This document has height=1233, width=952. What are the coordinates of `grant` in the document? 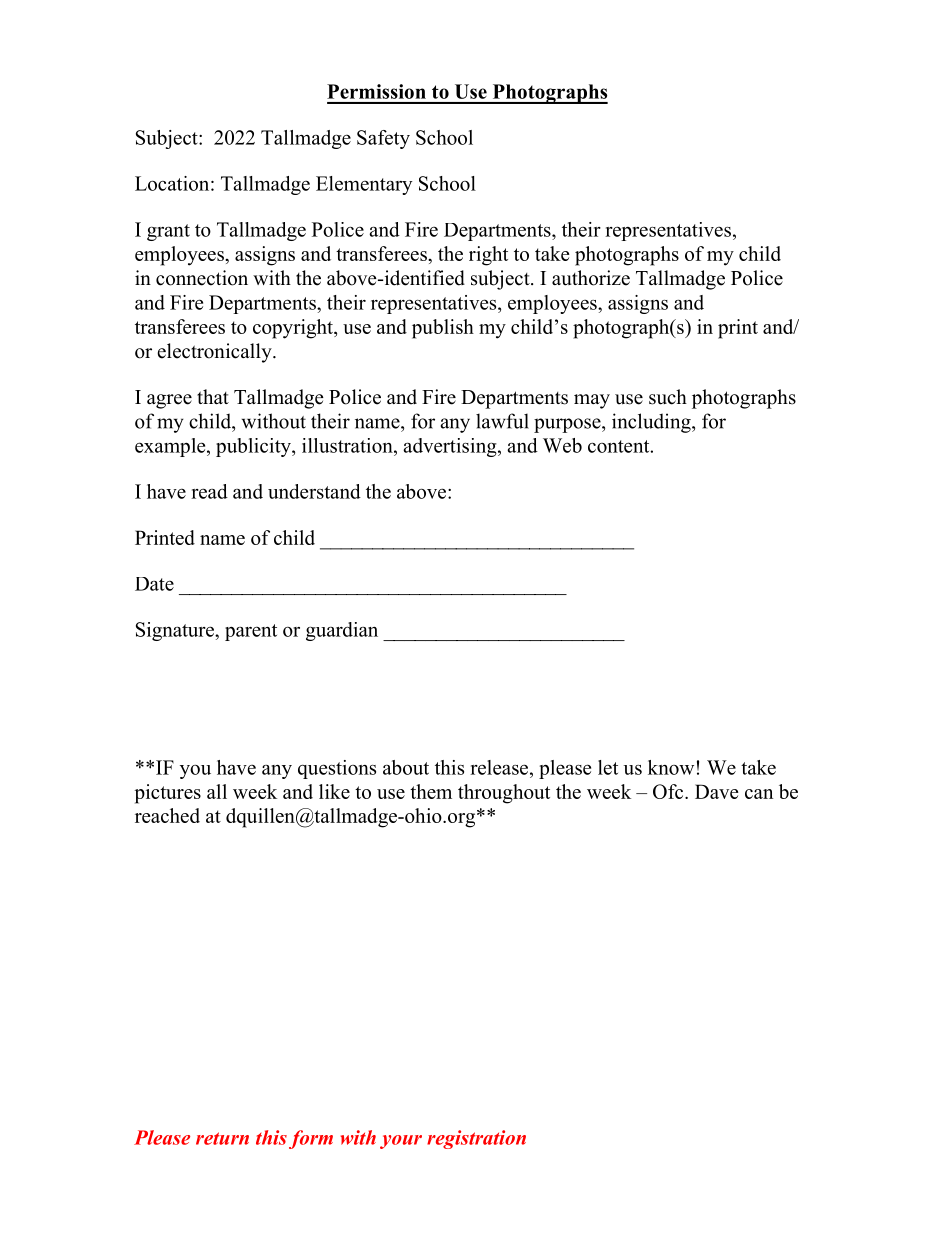 It's located at (168, 232).
